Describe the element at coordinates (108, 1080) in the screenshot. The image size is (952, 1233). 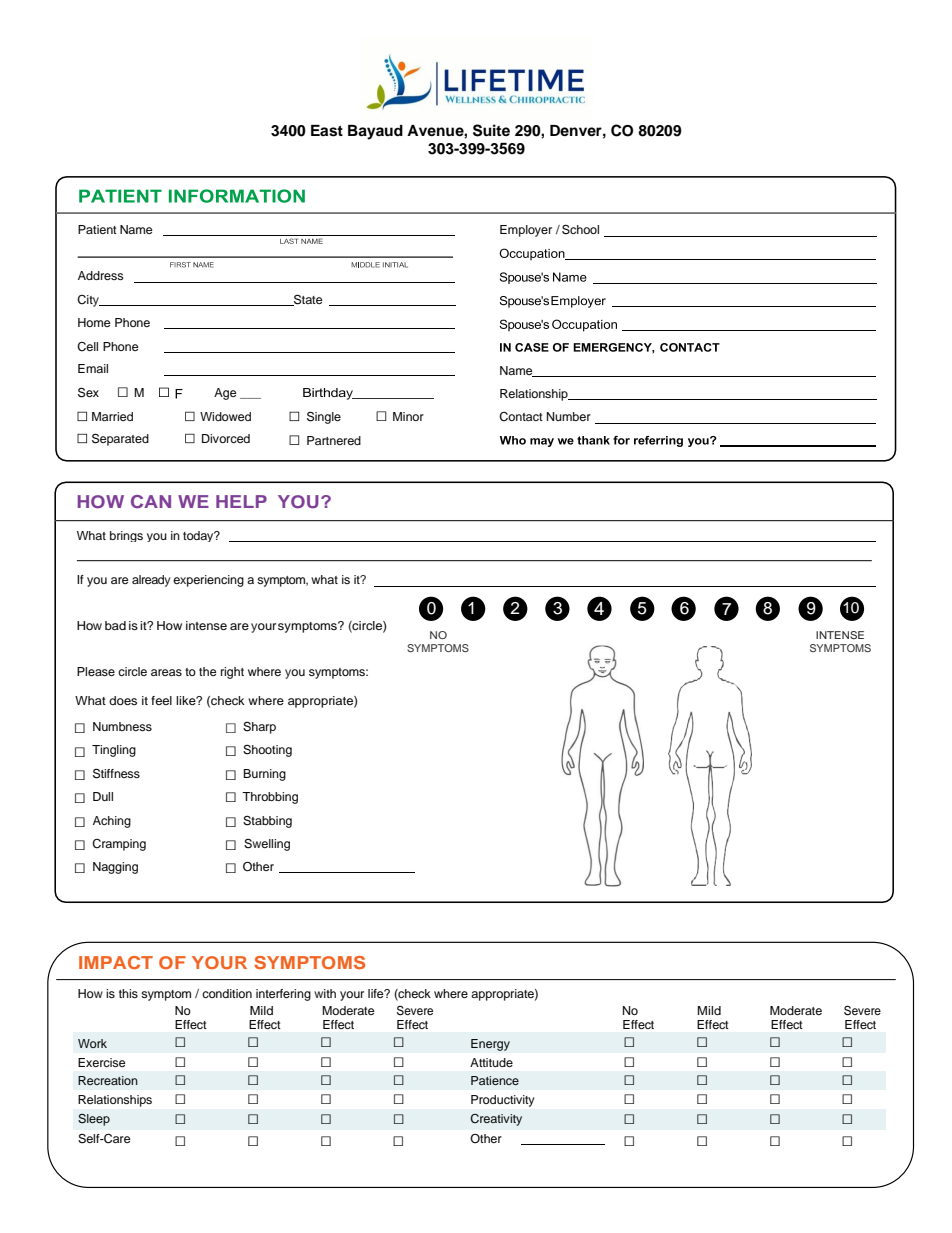
I see `Recreation` at that location.
